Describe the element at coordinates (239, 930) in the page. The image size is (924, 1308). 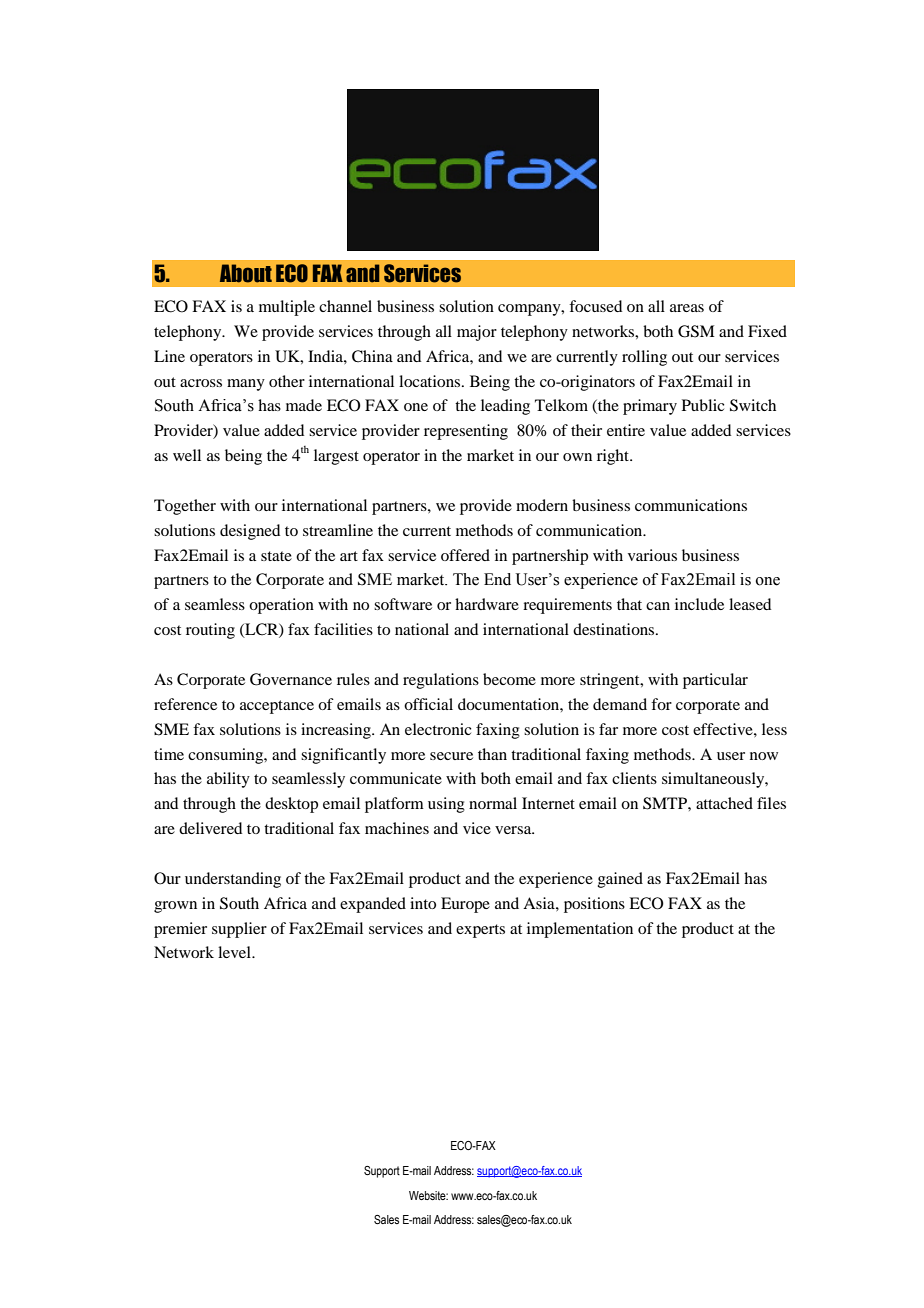
I see `supplier` at that location.
